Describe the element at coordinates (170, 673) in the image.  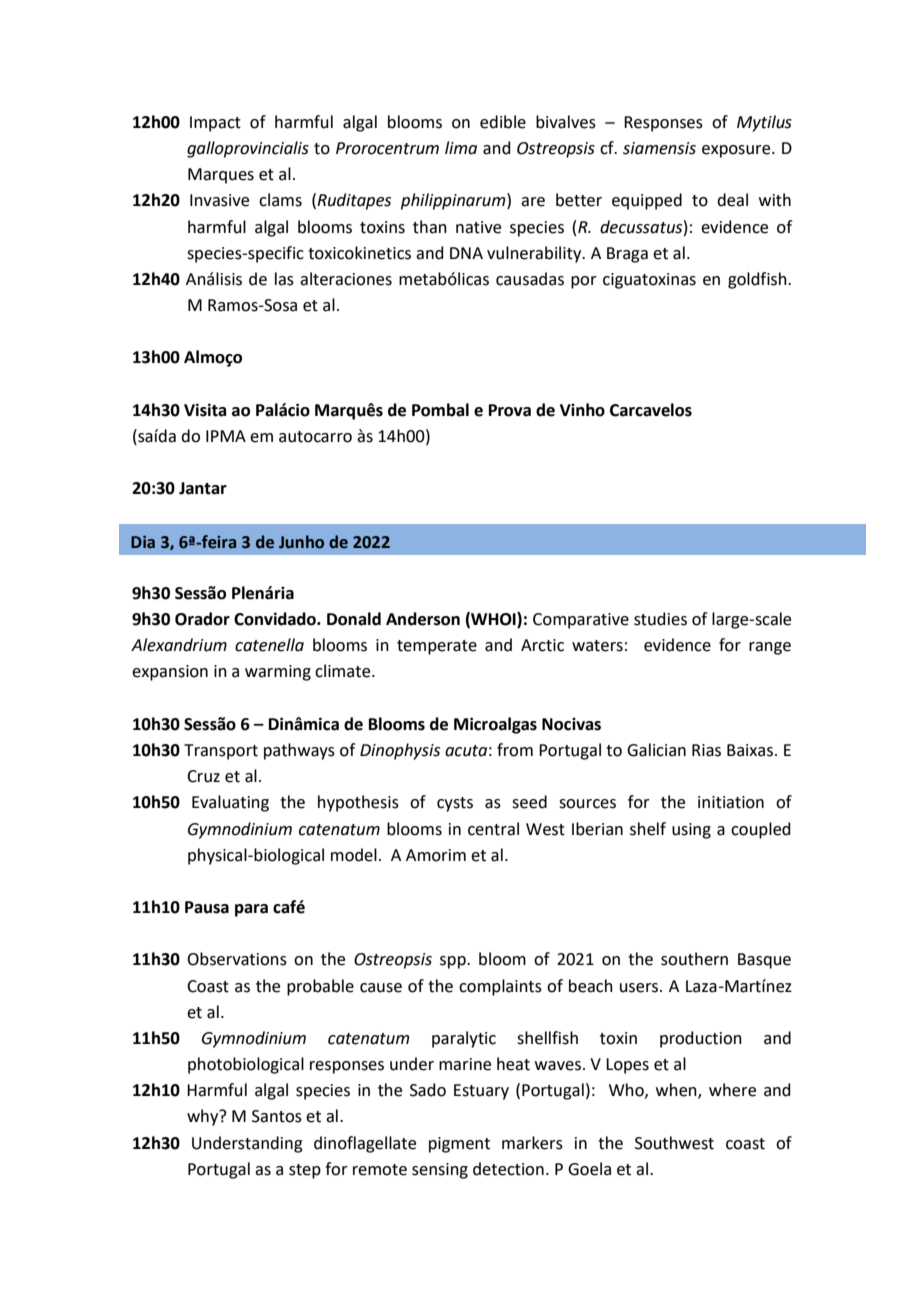
I see `expansion` at that location.
